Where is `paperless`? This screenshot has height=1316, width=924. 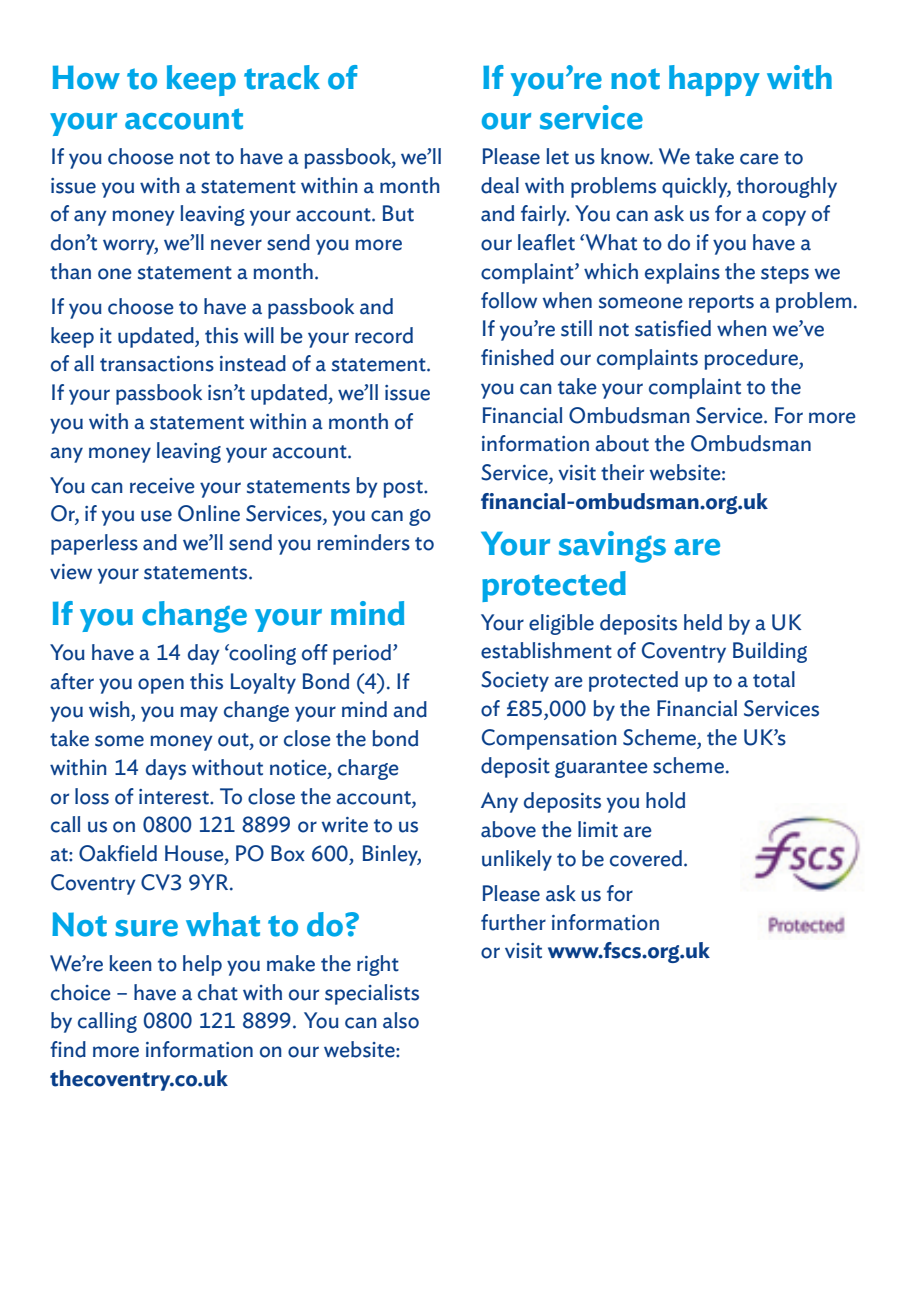 paperless is located at coordinates (94, 544).
